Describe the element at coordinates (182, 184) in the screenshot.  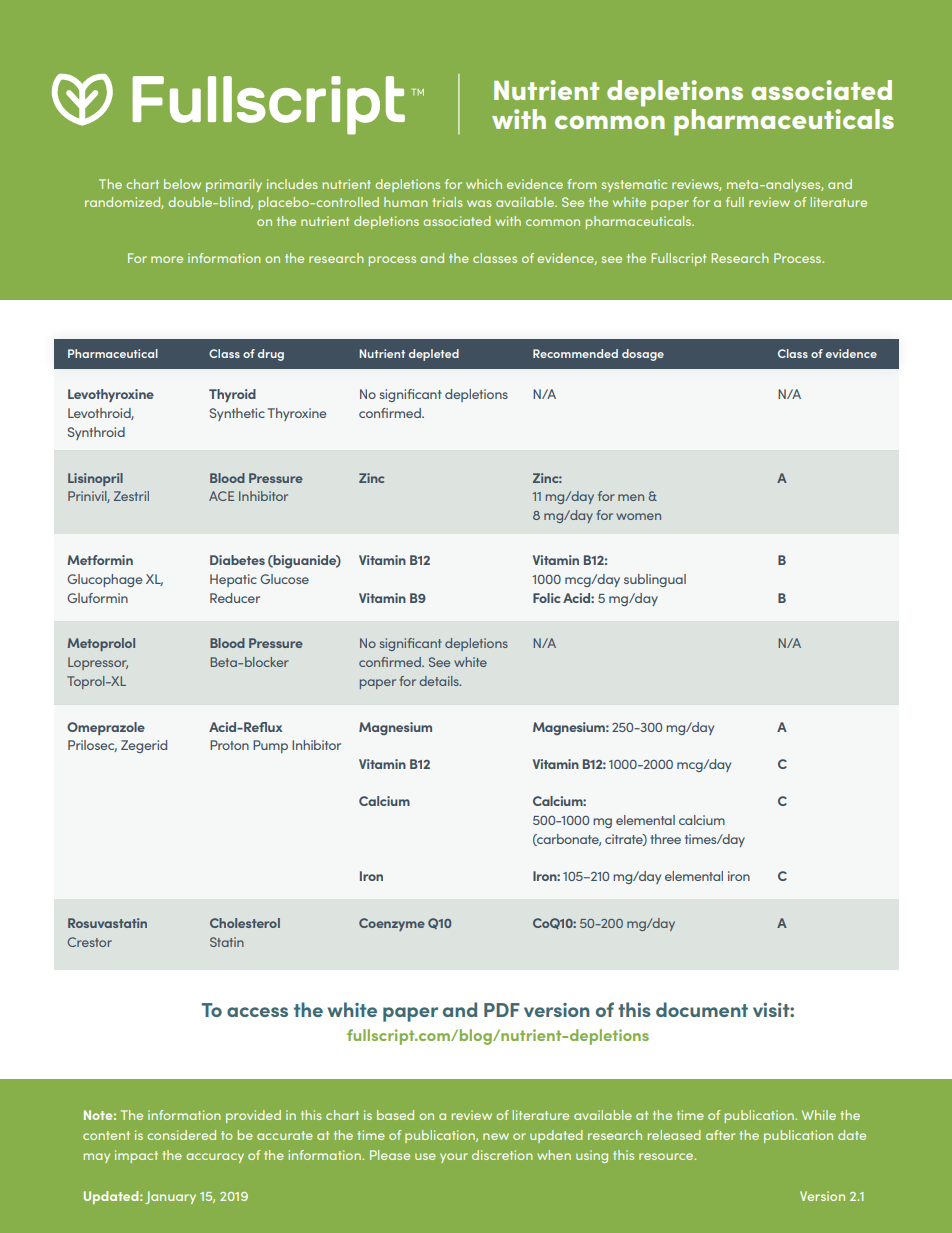
I see `below` at that location.
